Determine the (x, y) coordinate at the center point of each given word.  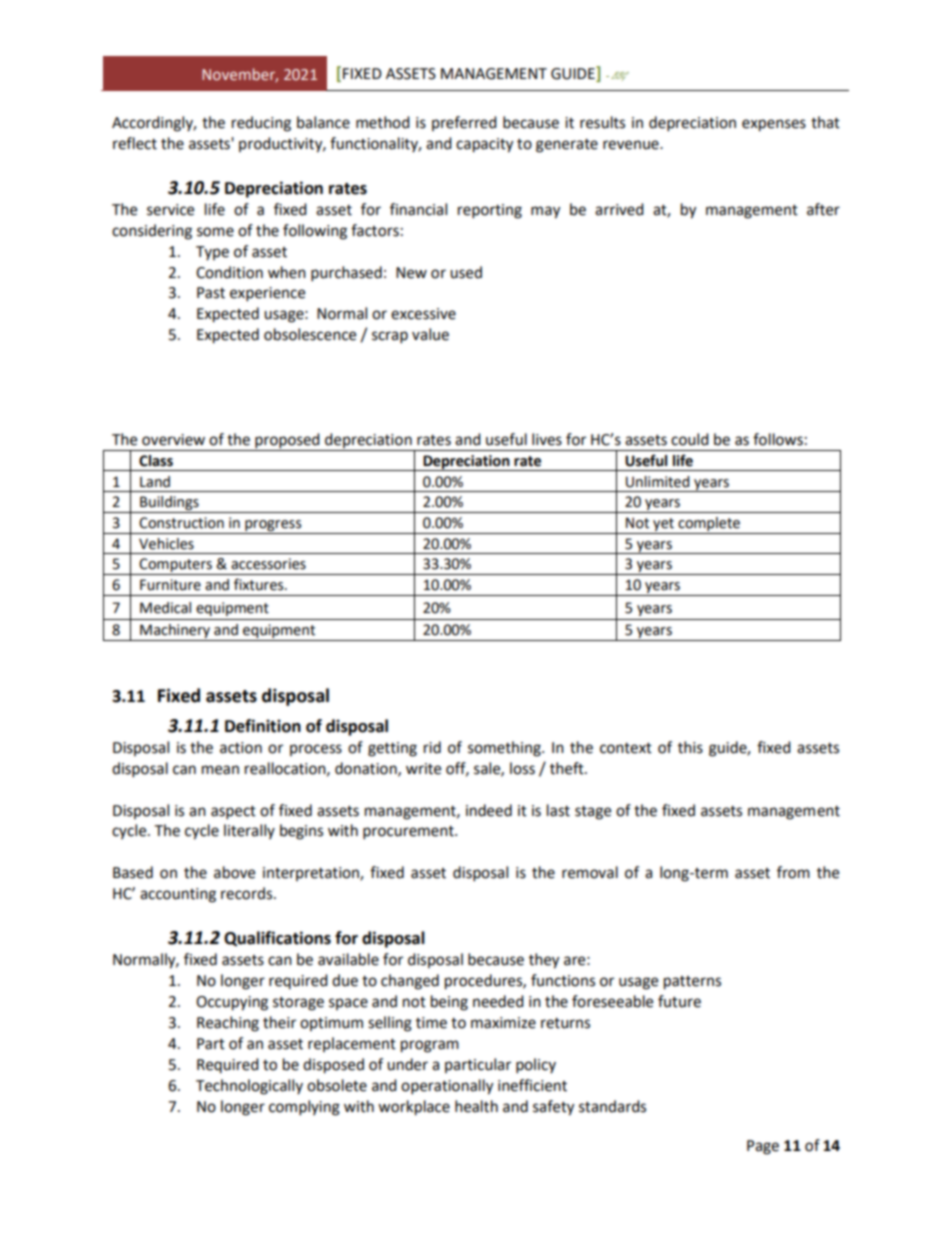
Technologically (249, 1087)
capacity (484, 145)
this (690, 747)
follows (778, 439)
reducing (261, 124)
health (476, 1106)
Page (763, 1147)
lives (547, 439)
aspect (233, 813)
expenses (774, 125)
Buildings (169, 504)
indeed (489, 810)
